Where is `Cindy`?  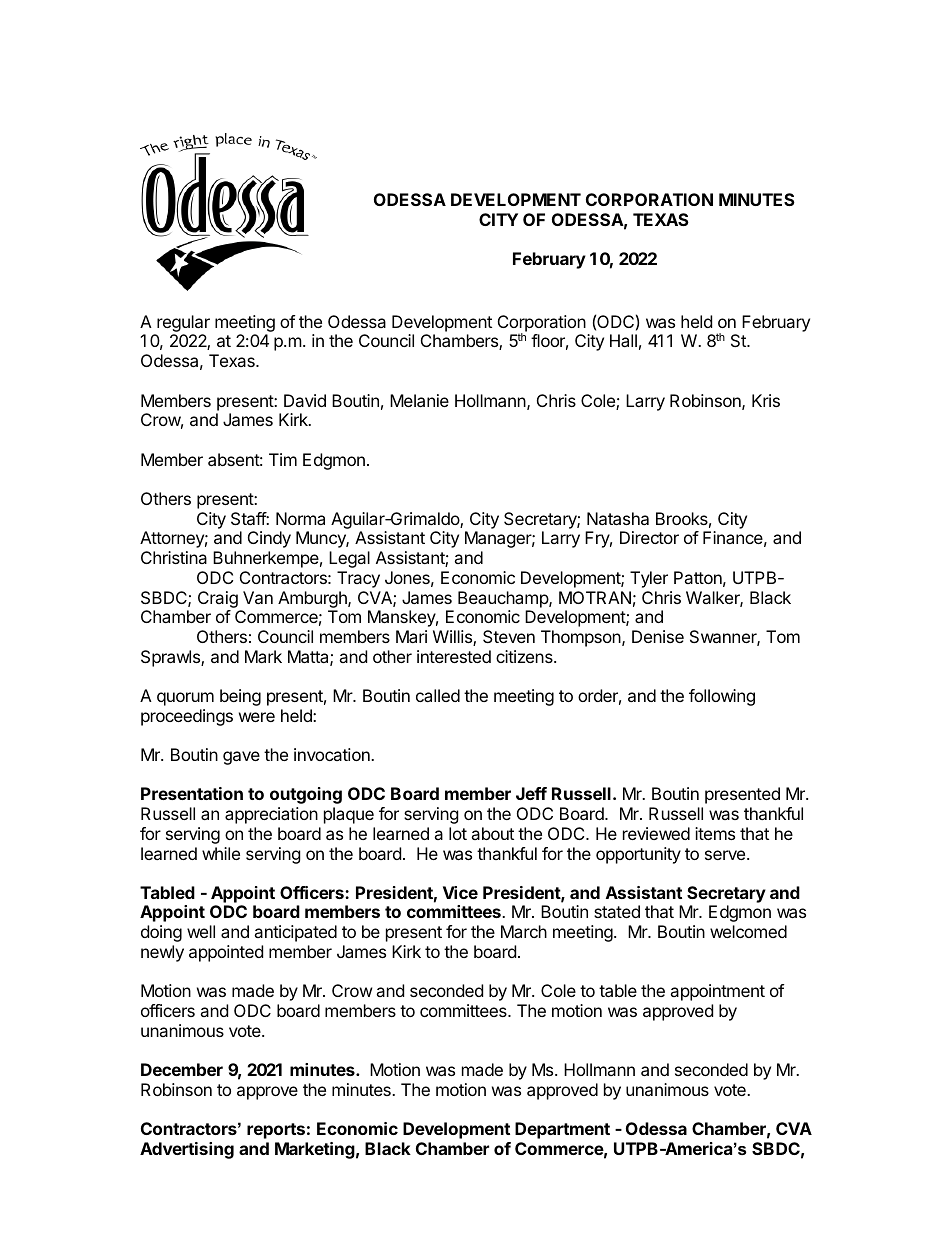 Cindy is located at coordinates (269, 539).
